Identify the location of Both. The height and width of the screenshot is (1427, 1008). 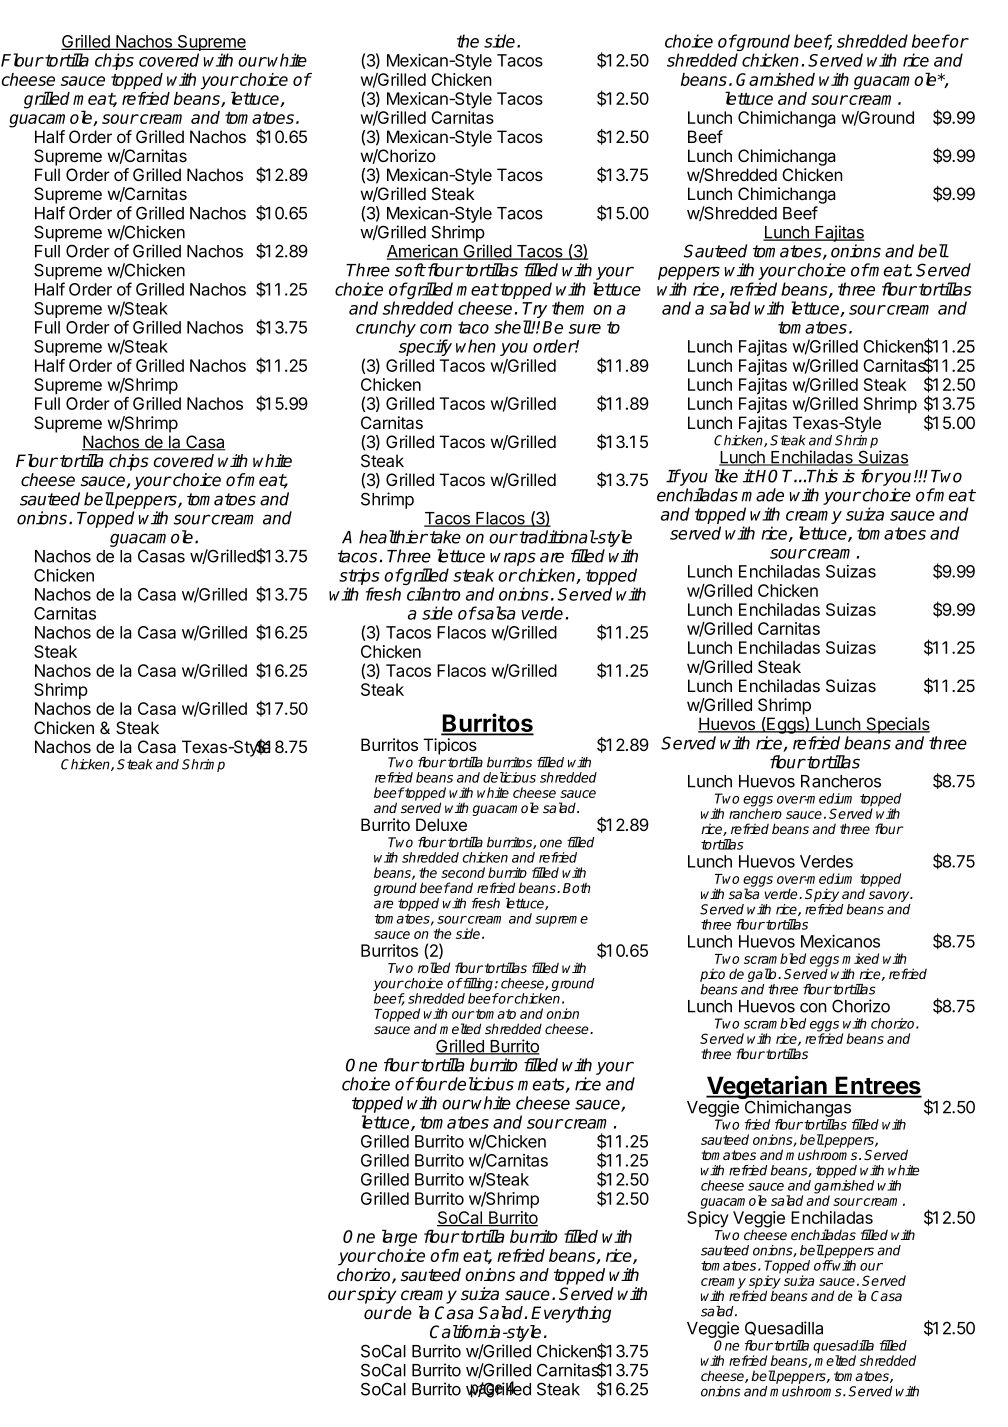
(577, 887).
